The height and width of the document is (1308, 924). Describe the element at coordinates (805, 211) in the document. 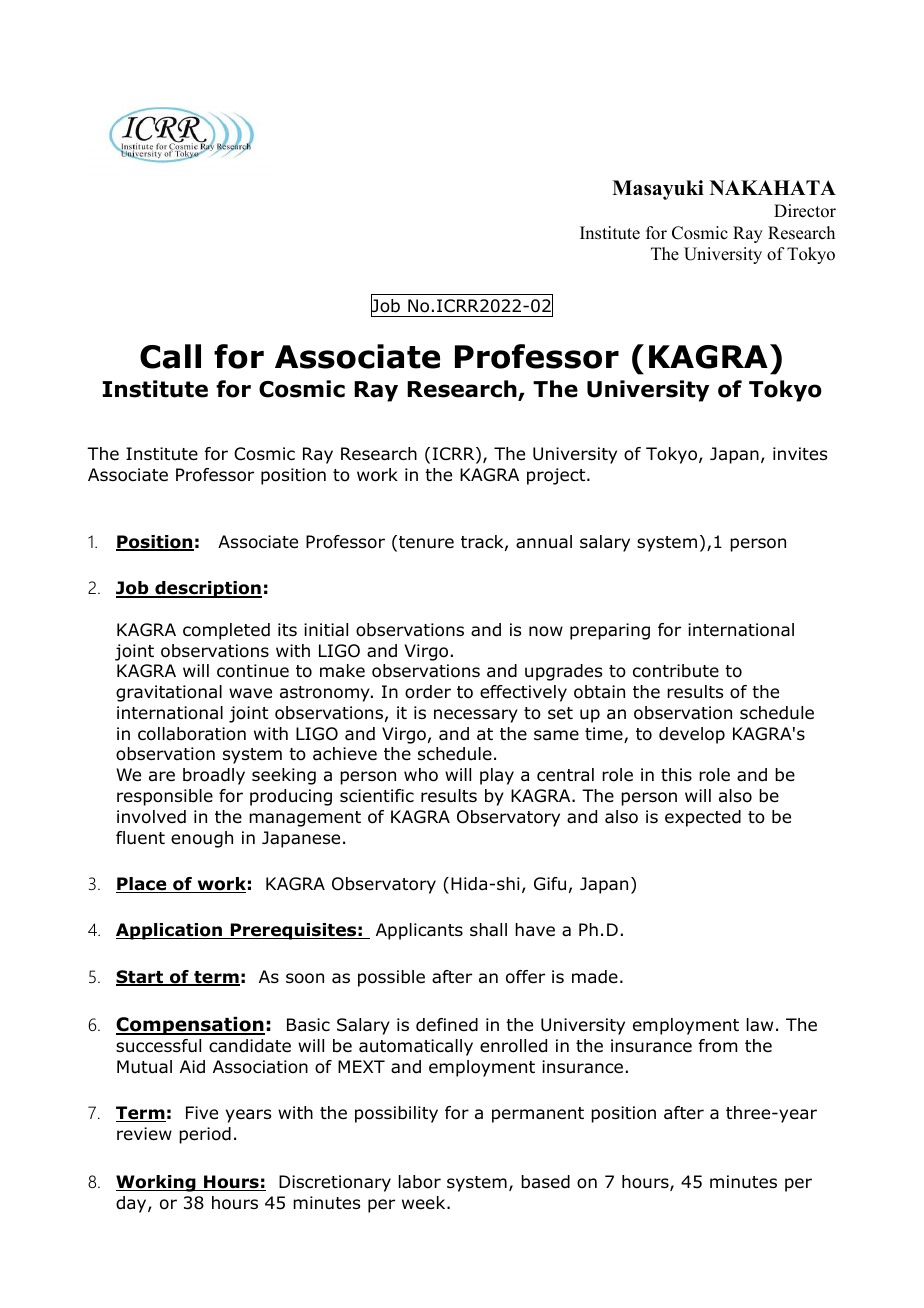

I see `Director` at that location.
